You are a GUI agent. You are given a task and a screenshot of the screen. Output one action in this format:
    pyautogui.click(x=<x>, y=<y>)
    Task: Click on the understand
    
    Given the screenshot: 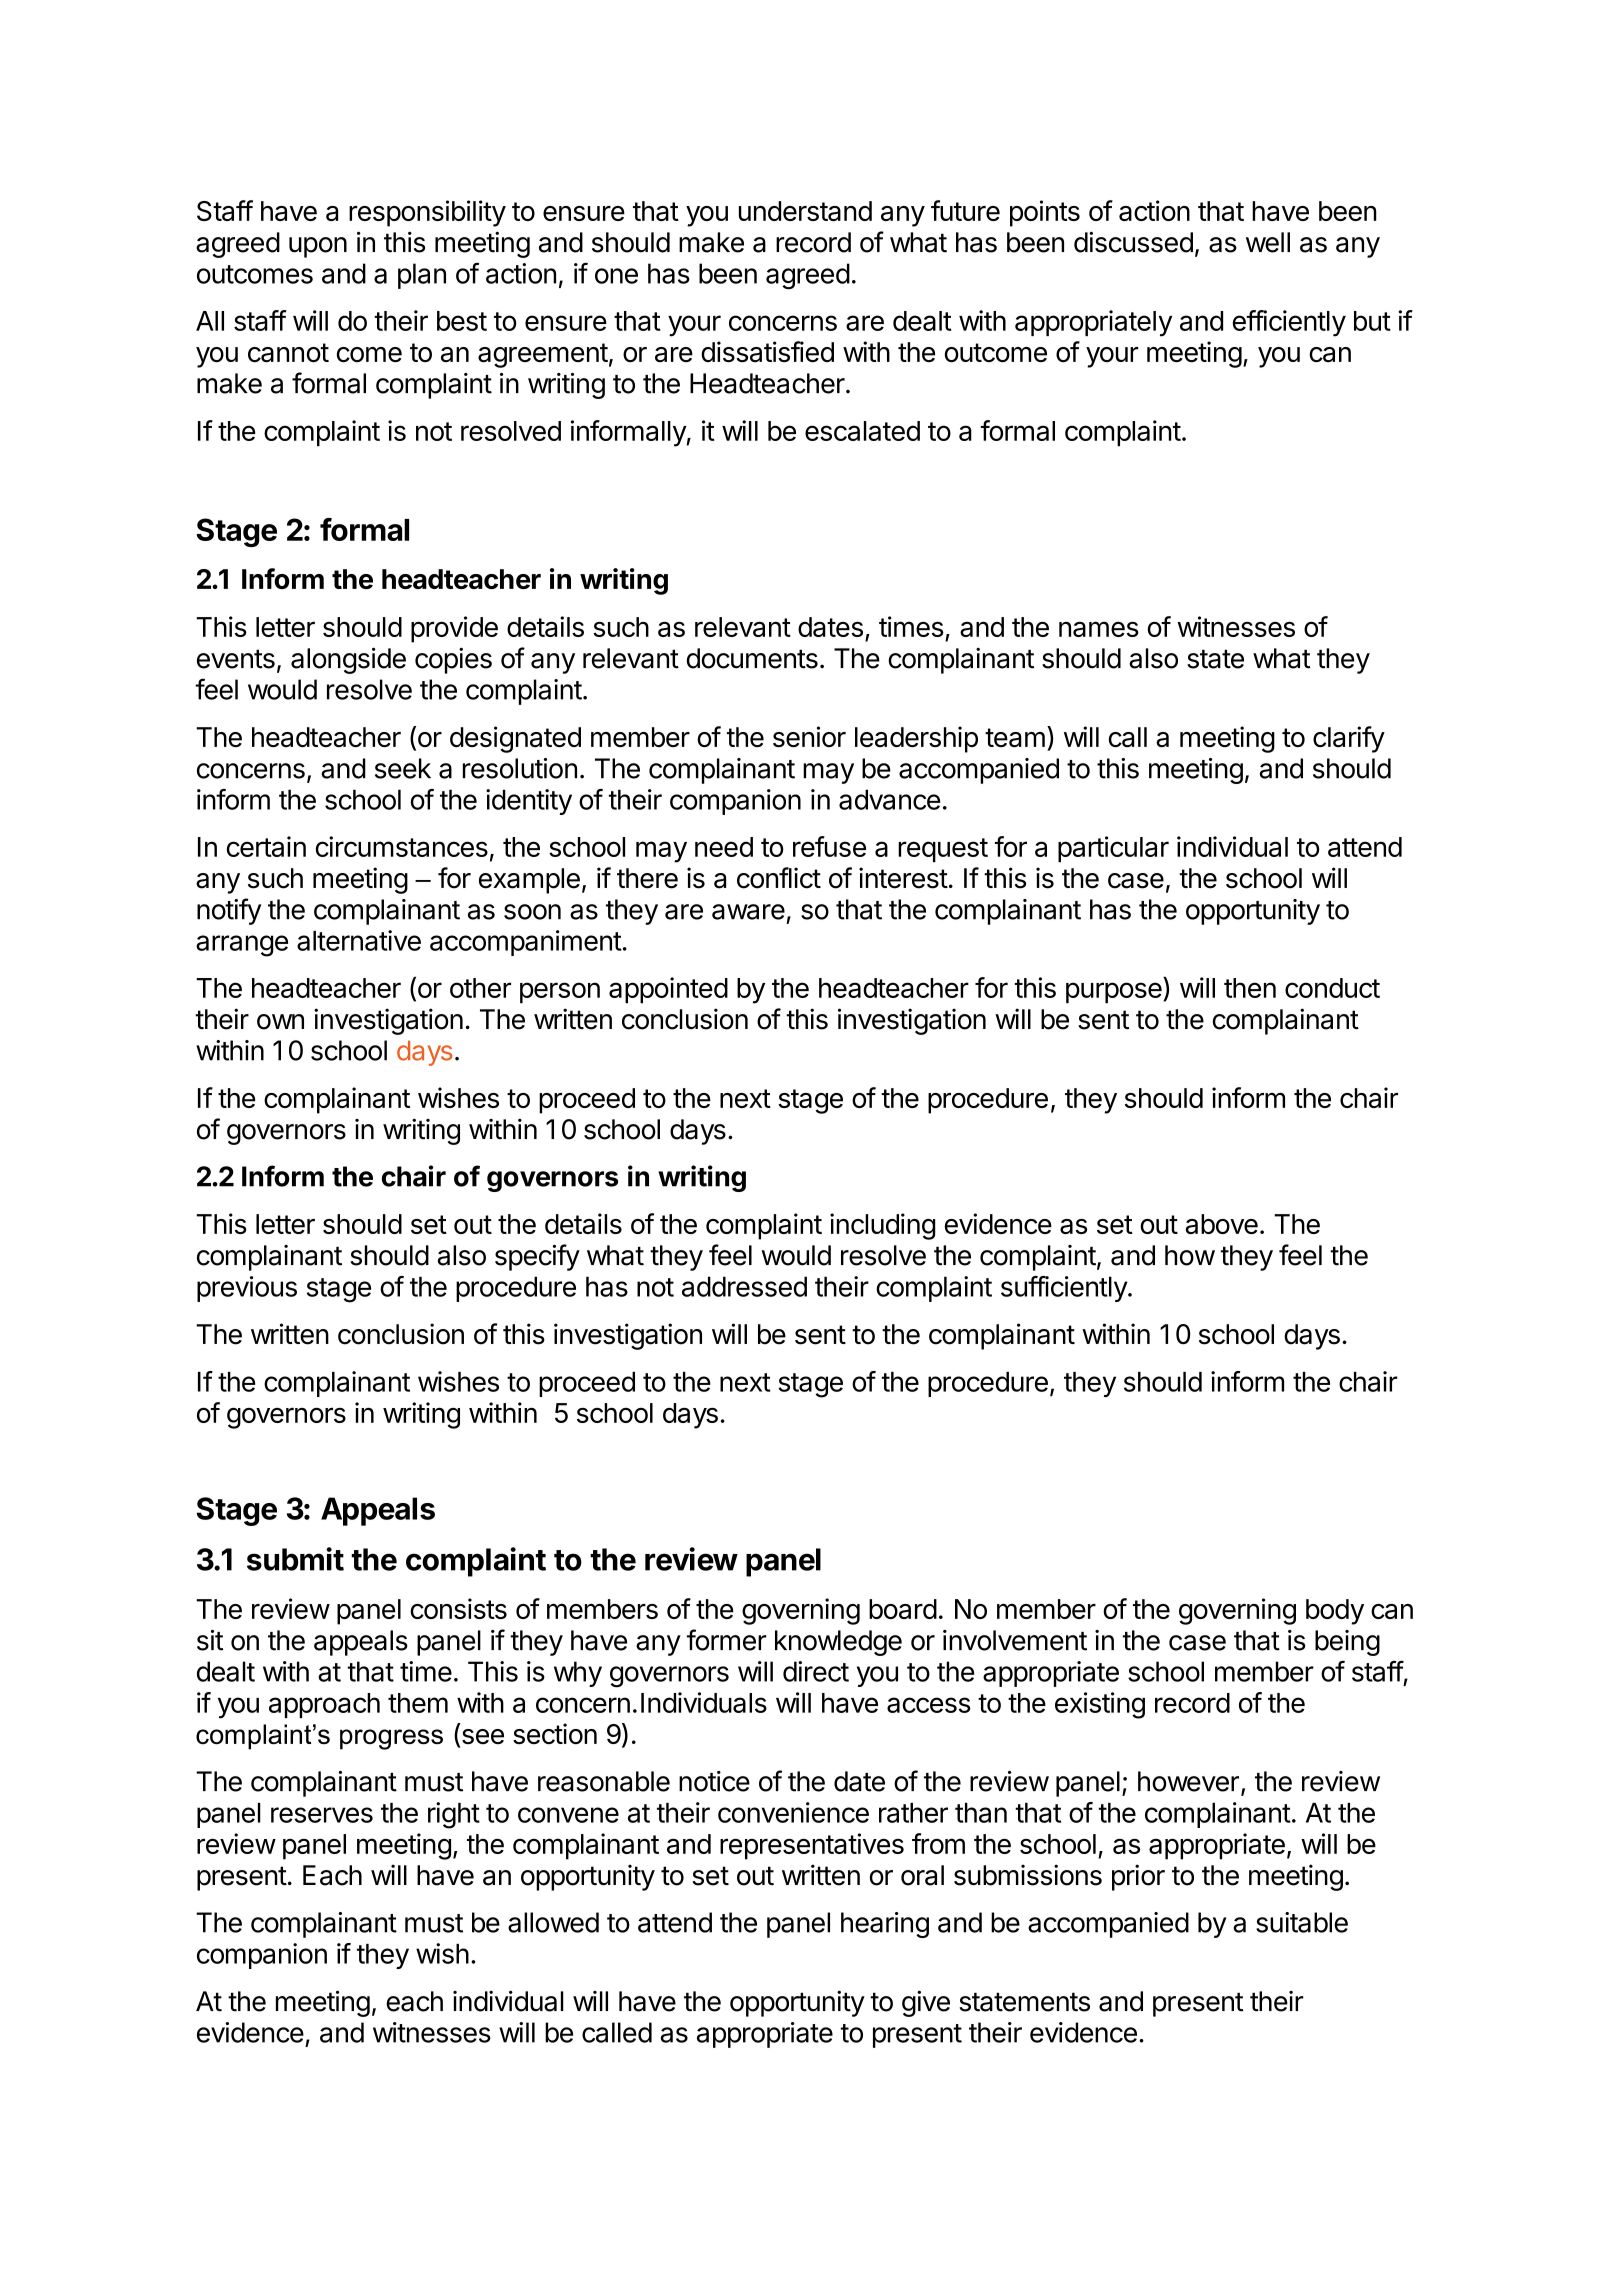 What is the action you would take?
    pyautogui.click(x=805, y=211)
